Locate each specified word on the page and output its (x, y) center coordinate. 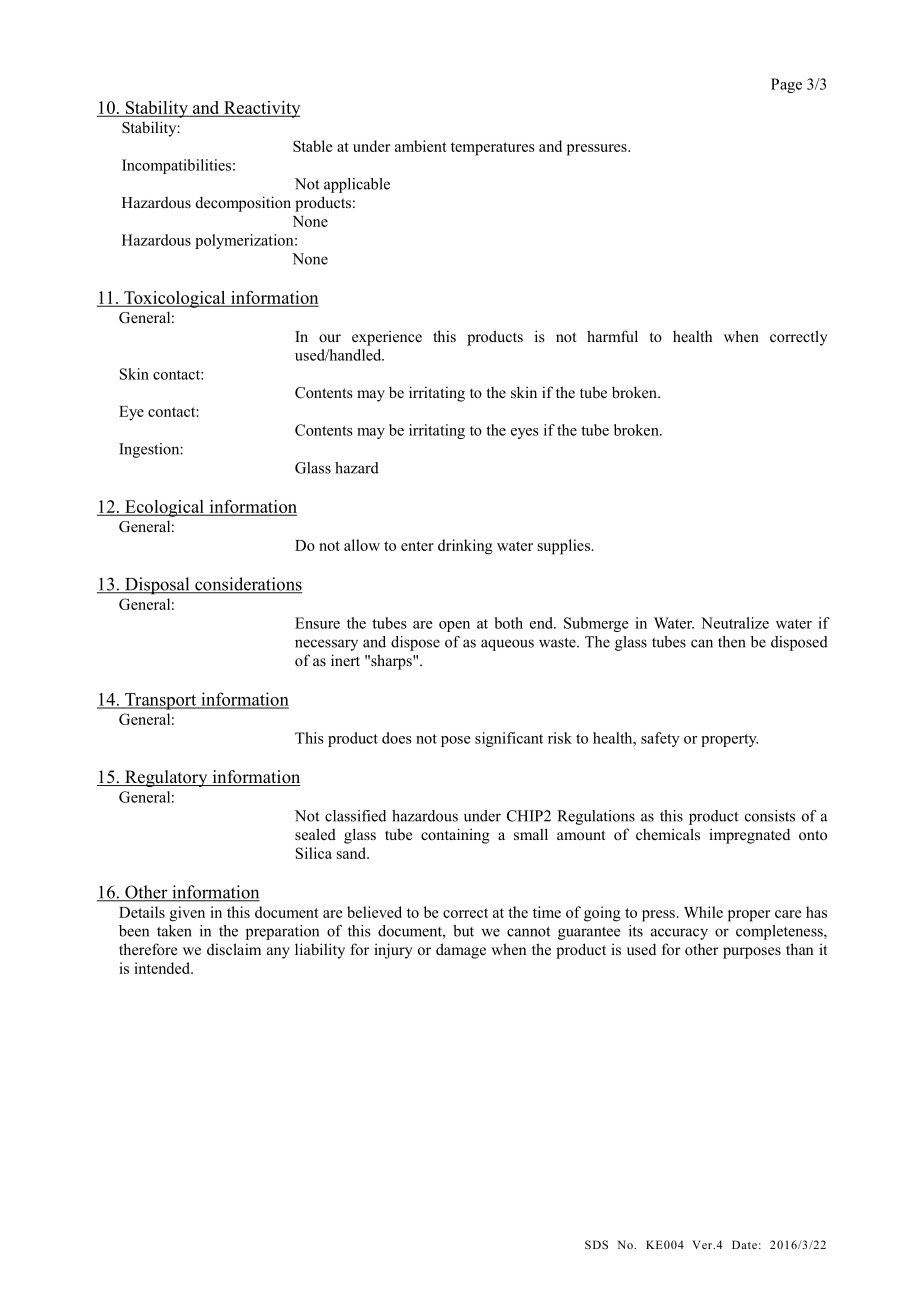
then (732, 642)
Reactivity (261, 109)
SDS (596, 1244)
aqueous (507, 645)
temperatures (493, 149)
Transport (161, 701)
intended (163, 968)
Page (786, 85)
